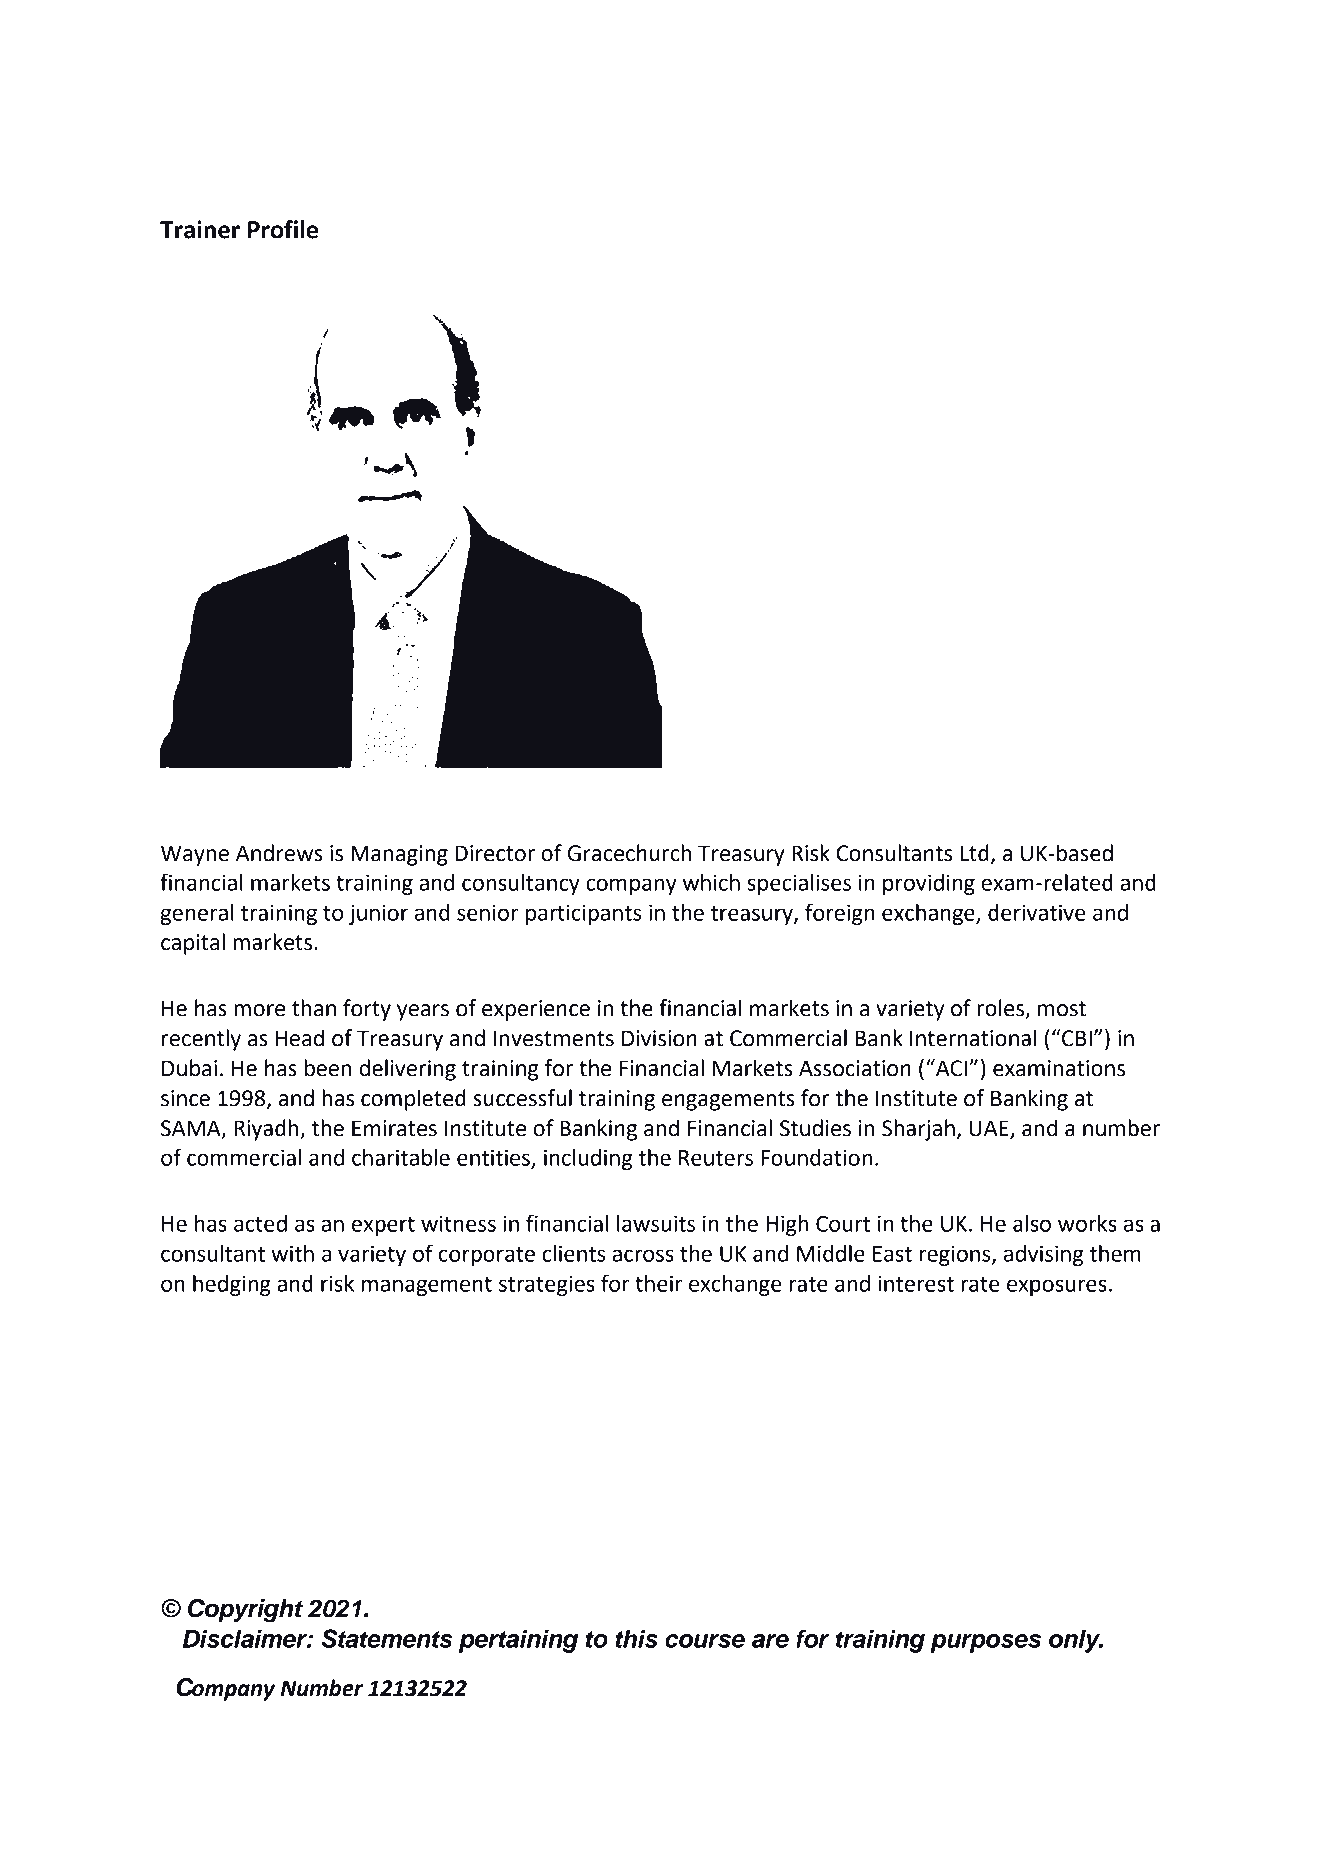 This page has height=1873, width=1325. I want to click on with, so click(292, 1253).
